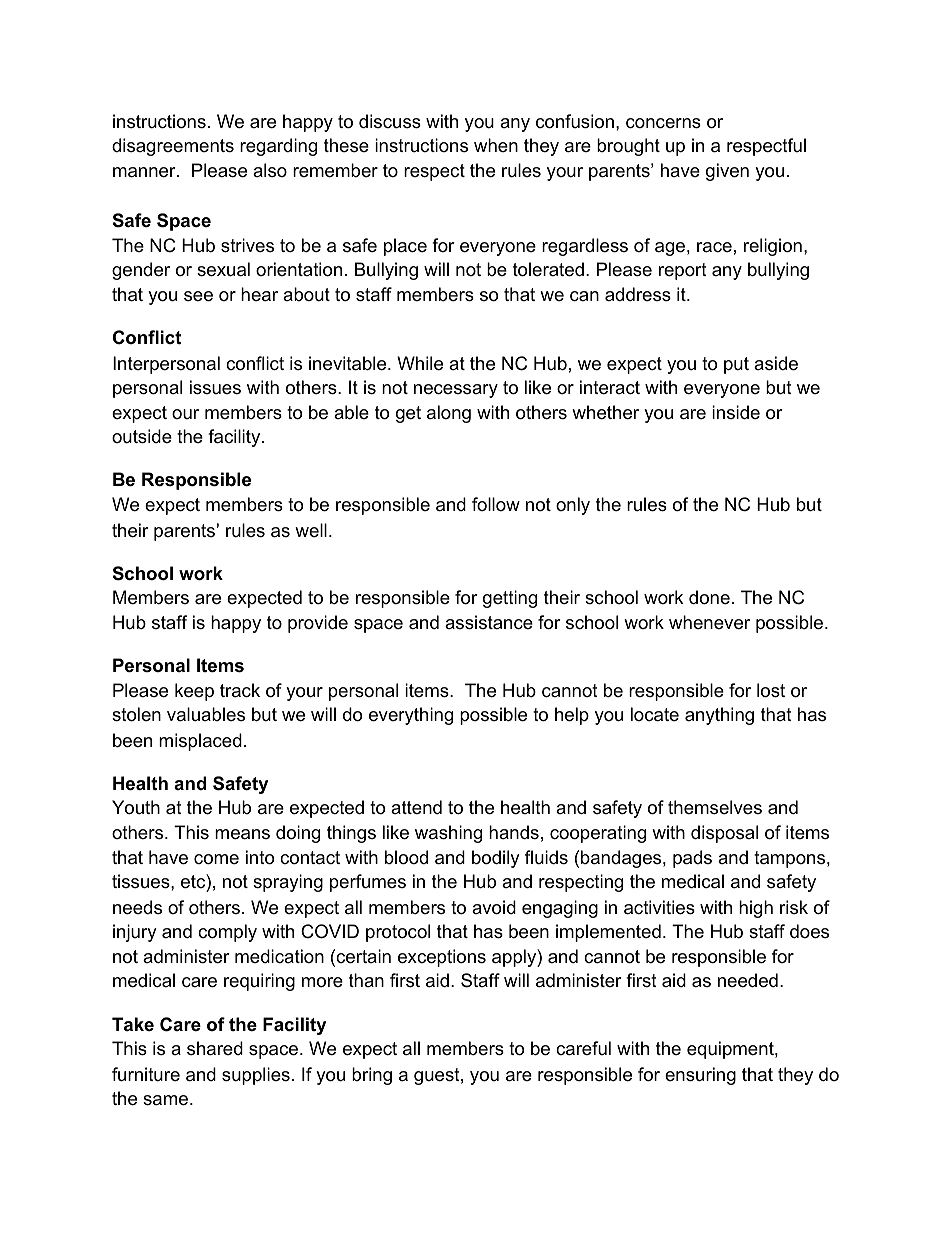  I want to click on anything, so click(719, 716).
